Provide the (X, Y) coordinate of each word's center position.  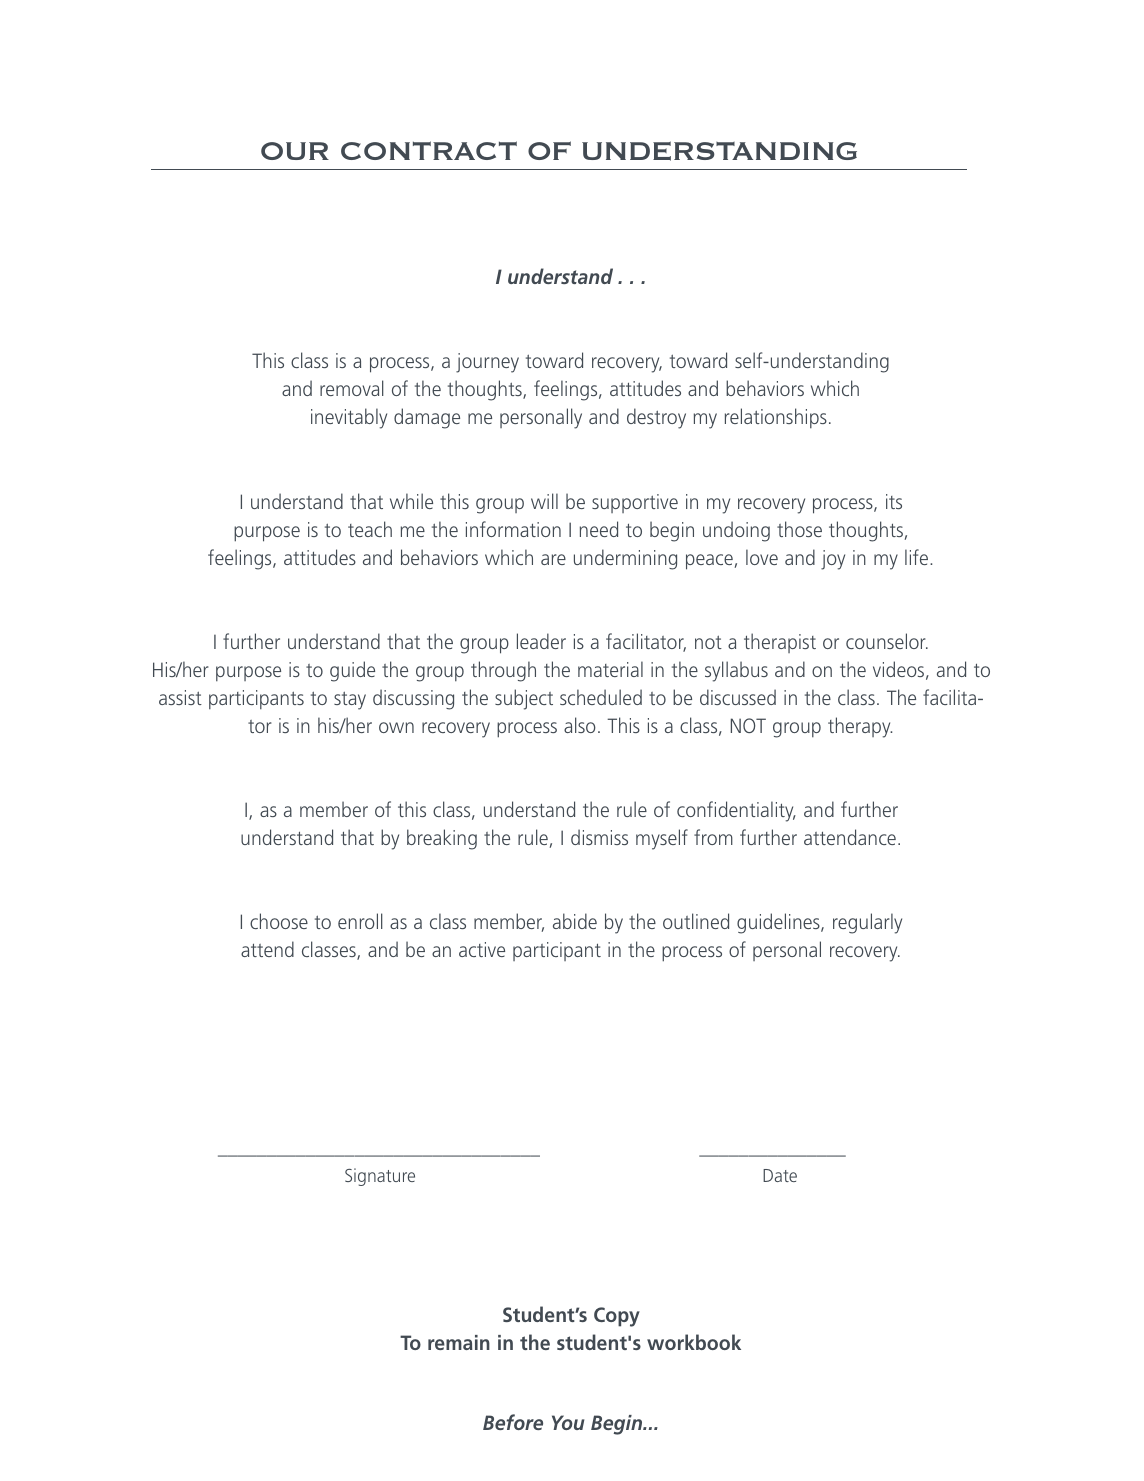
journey (487, 363)
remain (459, 1342)
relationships (776, 418)
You (568, 1422)
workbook (694, 1342)
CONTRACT (429, 150)
